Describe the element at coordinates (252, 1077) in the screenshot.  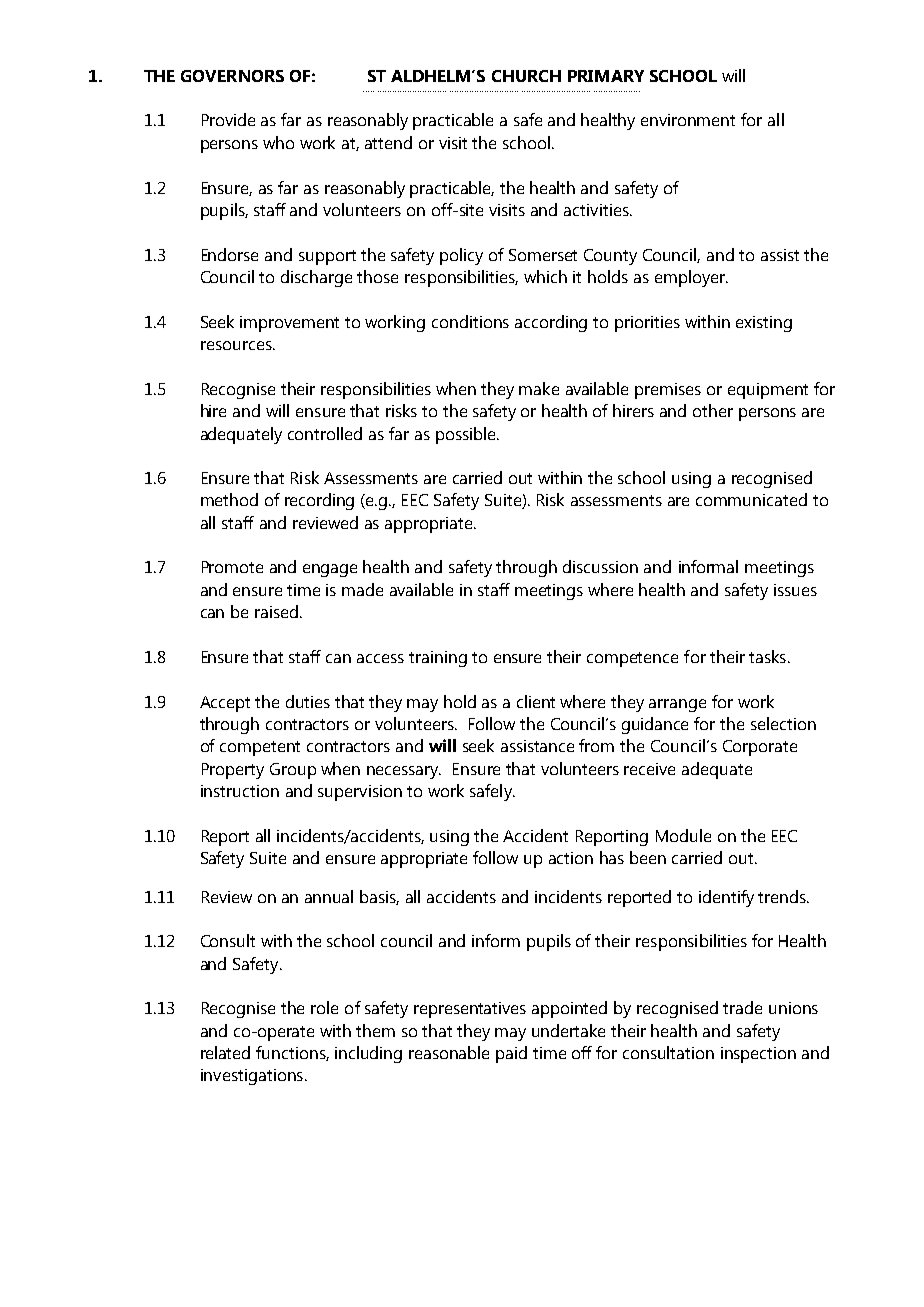
I see `investigations` at that location.
